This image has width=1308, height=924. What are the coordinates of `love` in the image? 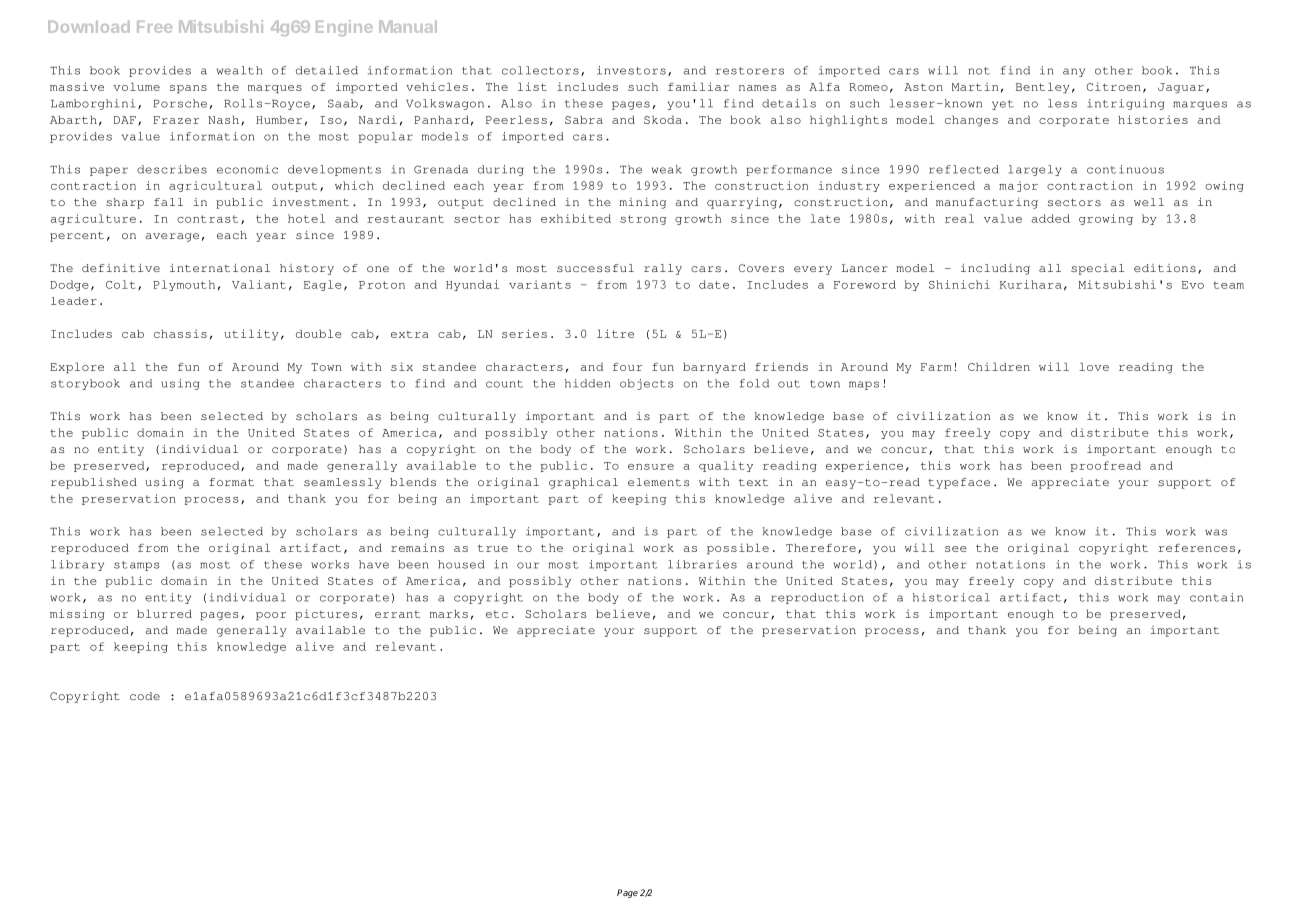 It's located at (1094, 366).
